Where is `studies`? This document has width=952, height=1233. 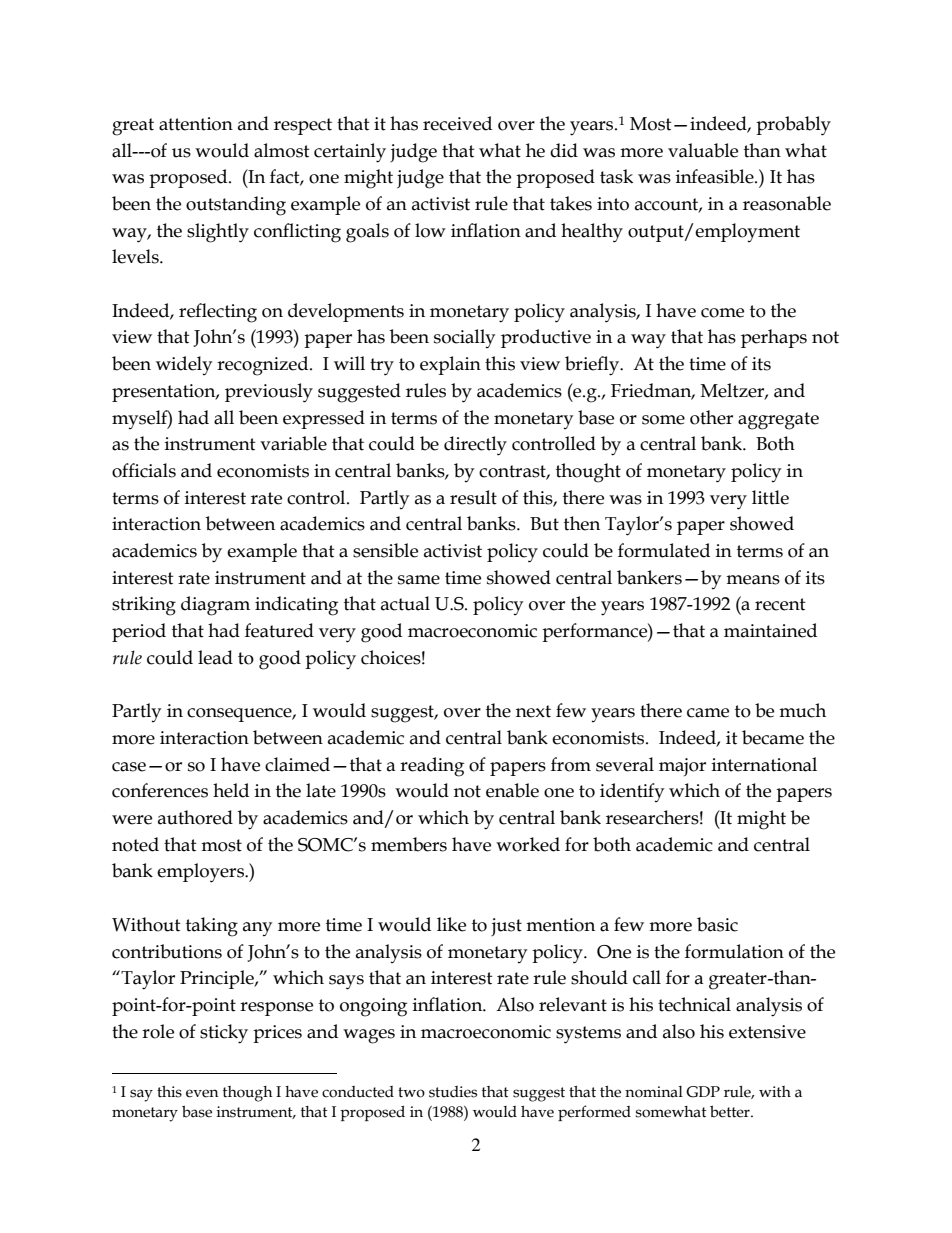
studies is located at coordinates (453, 1092).
